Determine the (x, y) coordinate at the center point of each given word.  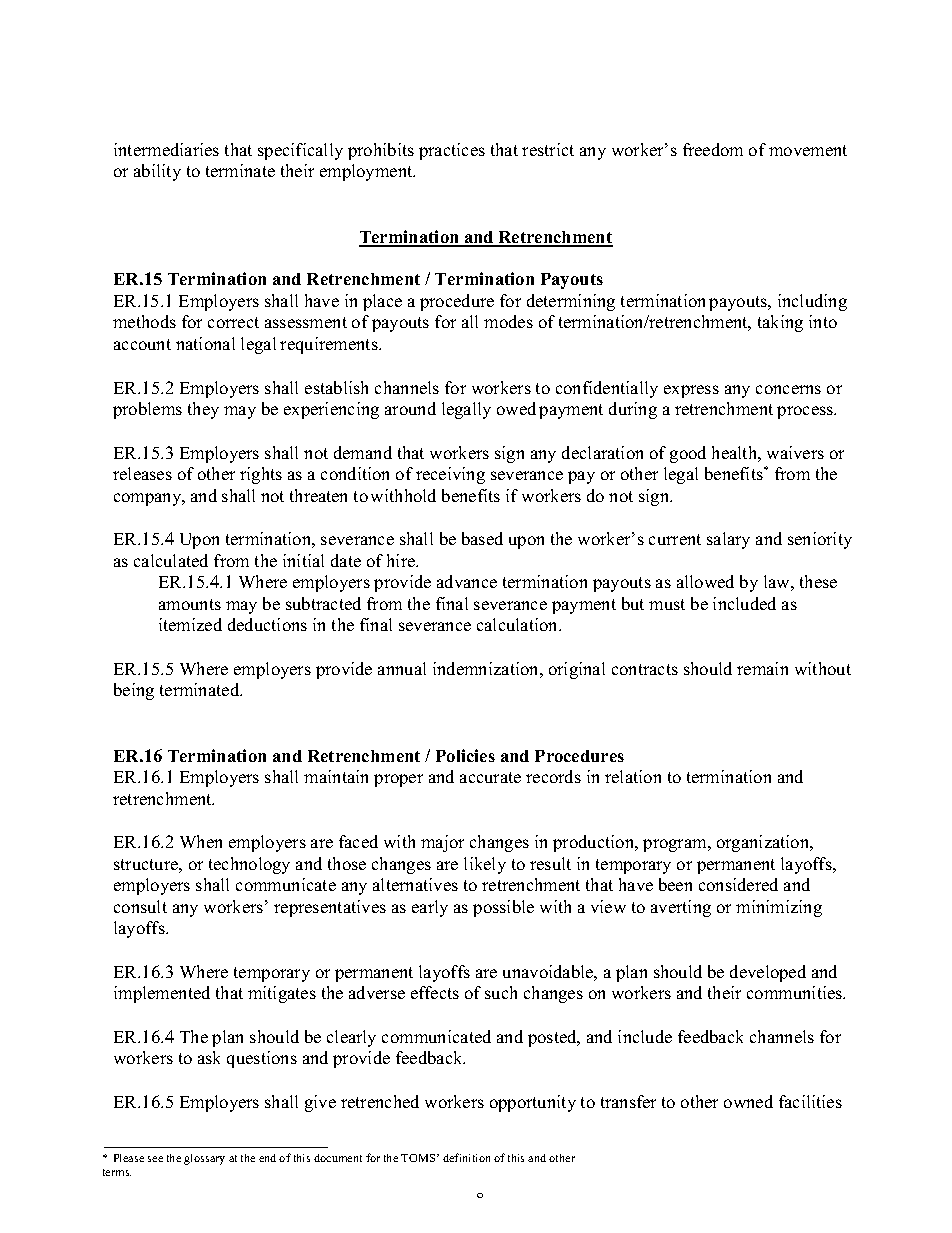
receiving (450, 475)
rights (261, 475)
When (201, 841)
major (442, 843)
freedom (713, 149)
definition (466, 1157)
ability (157, 172)
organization (764, 843)
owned (748, 1101)
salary (728, 540)
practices (452, 151)
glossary (204, 1159)
